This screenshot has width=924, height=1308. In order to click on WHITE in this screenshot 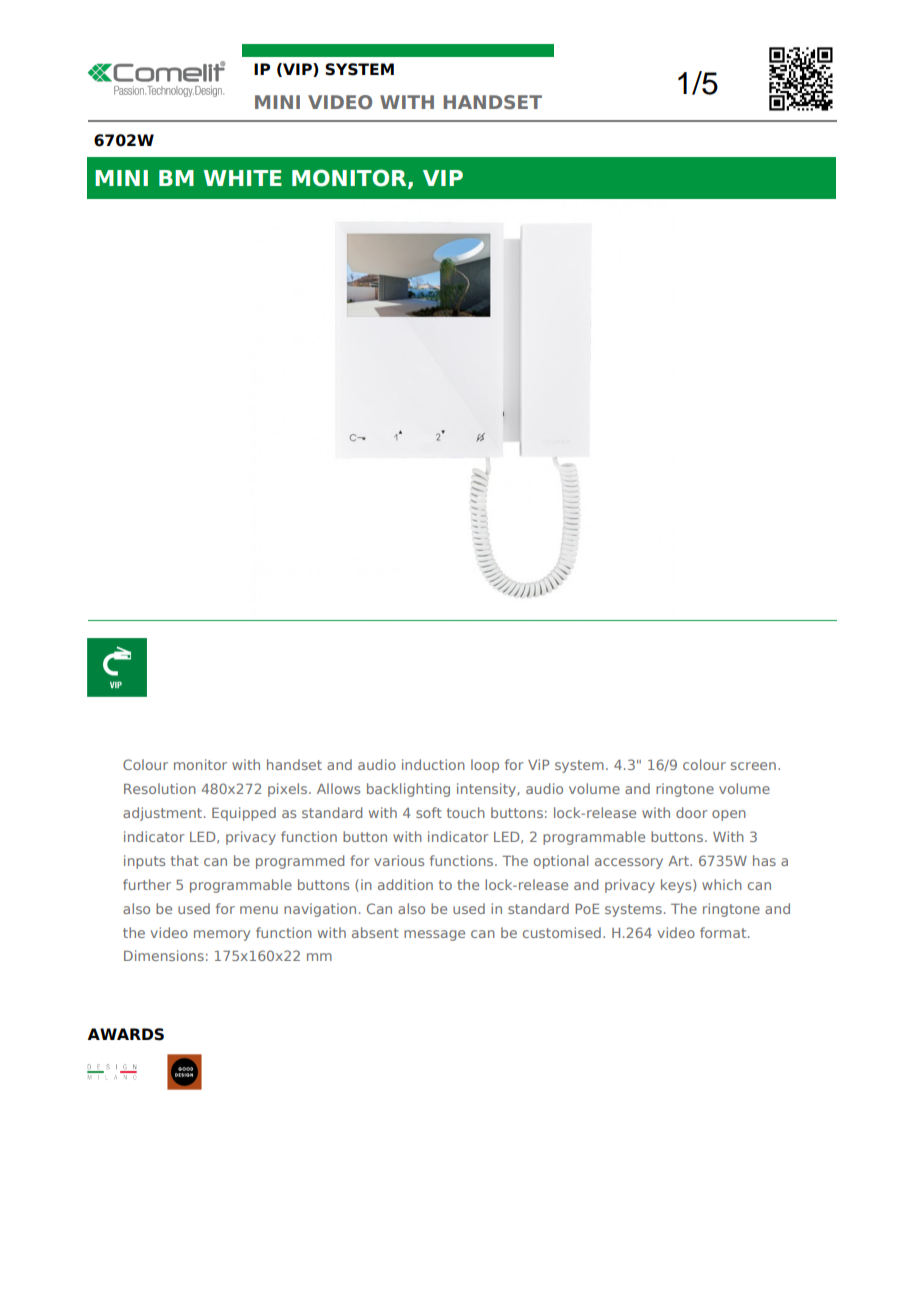, I will do `click(242, 178)`.
